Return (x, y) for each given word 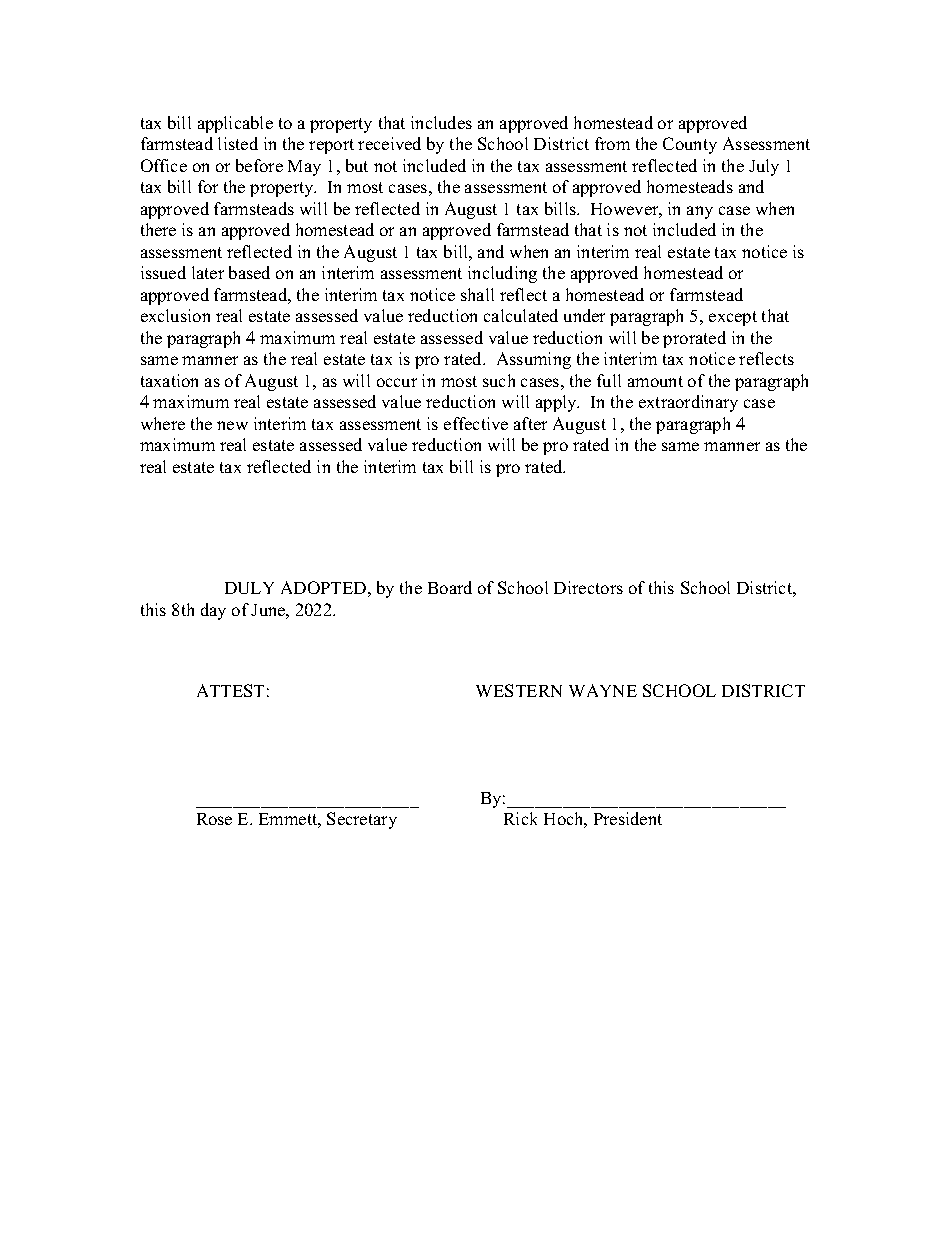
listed (238, 143)
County (690, 145)
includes (441, 122)
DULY (249, 588)
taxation (169, 380)
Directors (588, 587)
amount (655, 381)
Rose (214, 819)
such (499, 380)
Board (450, 587)
